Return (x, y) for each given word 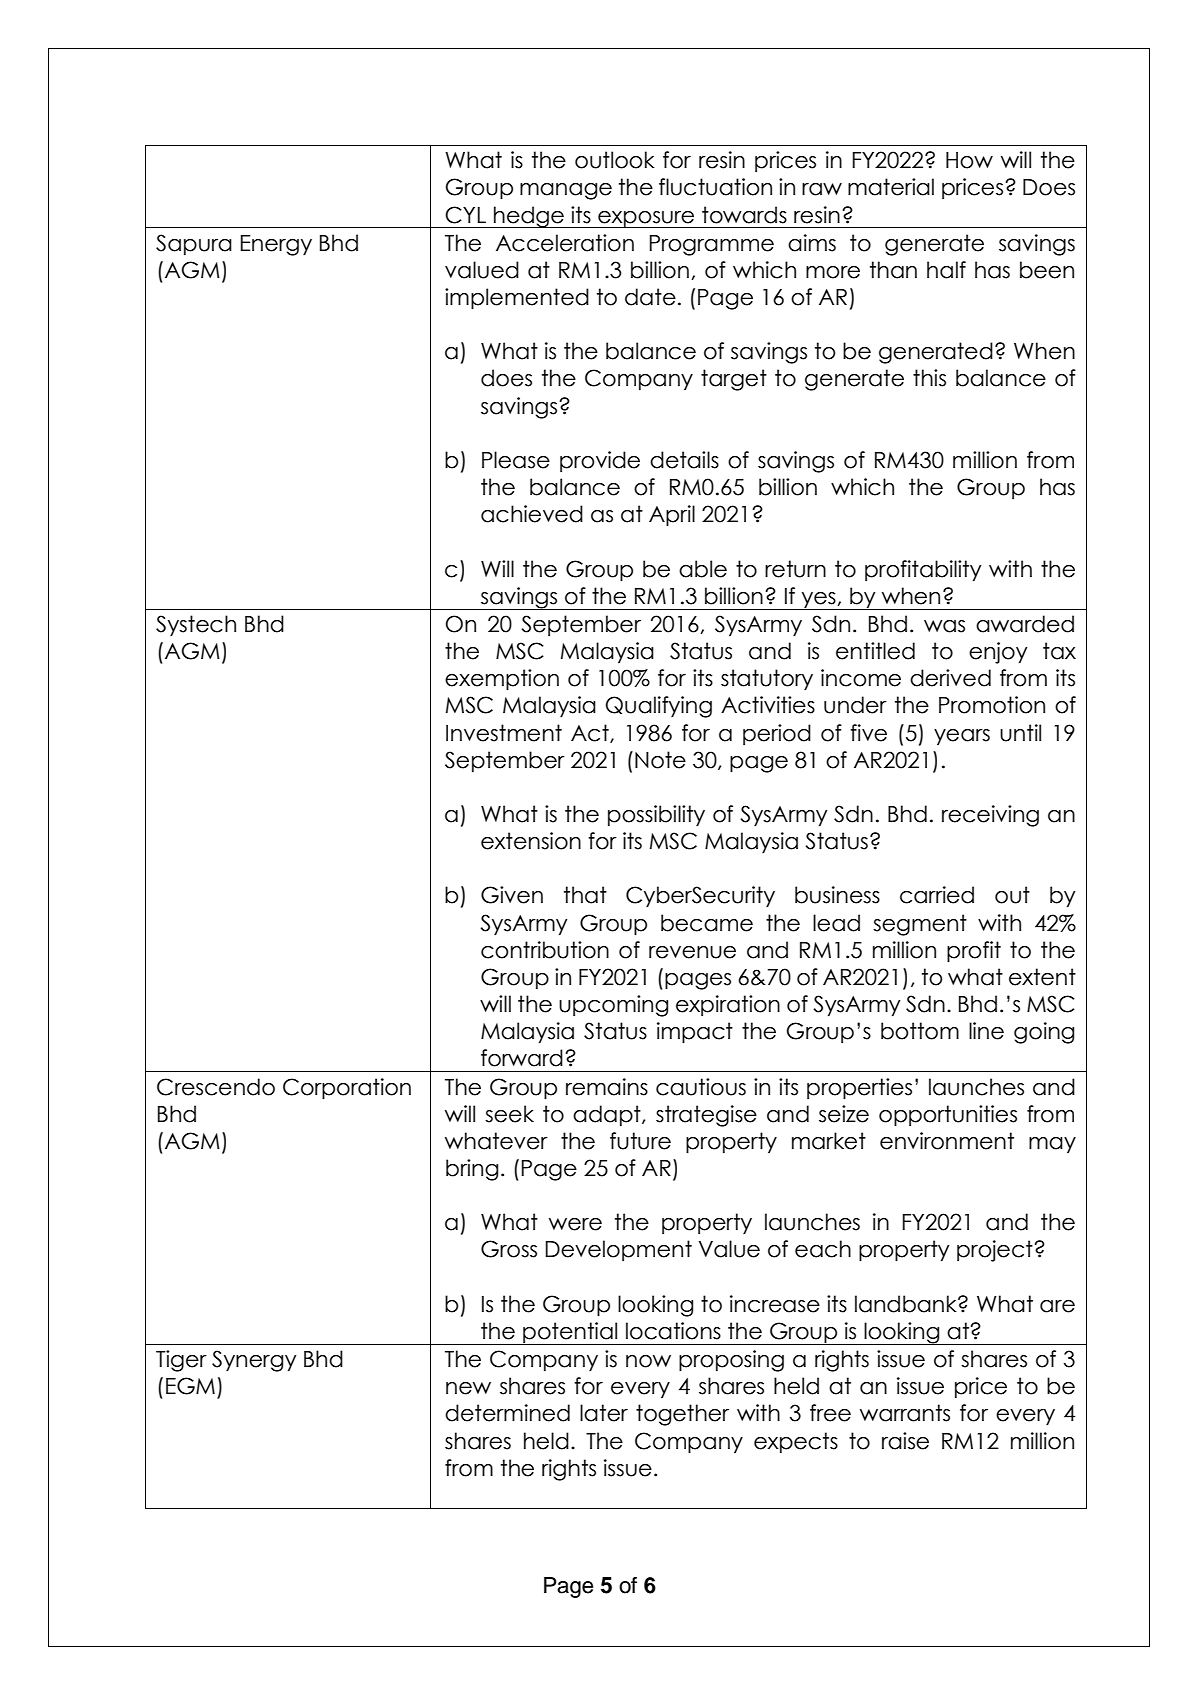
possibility (656, 815)
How (969, 160)
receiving (990, 816)
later (604, 1413)
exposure (646, 219)
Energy (276, 245)
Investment (504, 733)
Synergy (254, 1361)
